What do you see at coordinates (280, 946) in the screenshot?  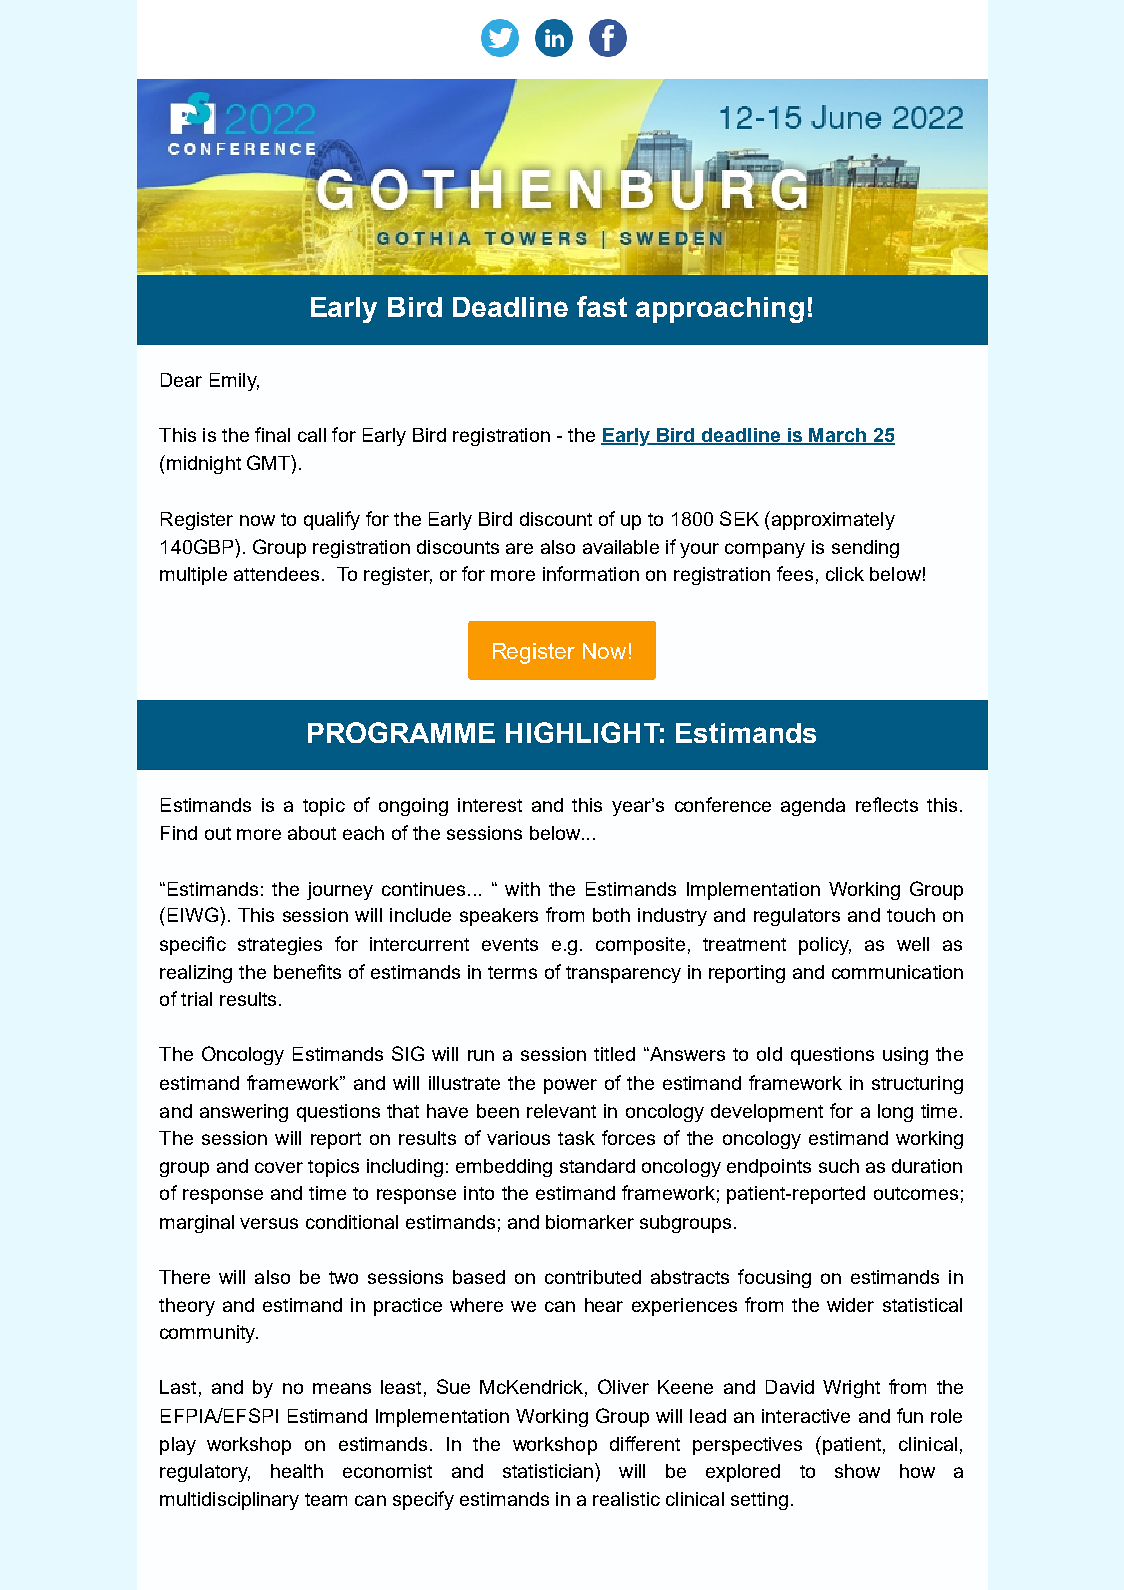 I see `strategies` at bounding box center [280, 946].
